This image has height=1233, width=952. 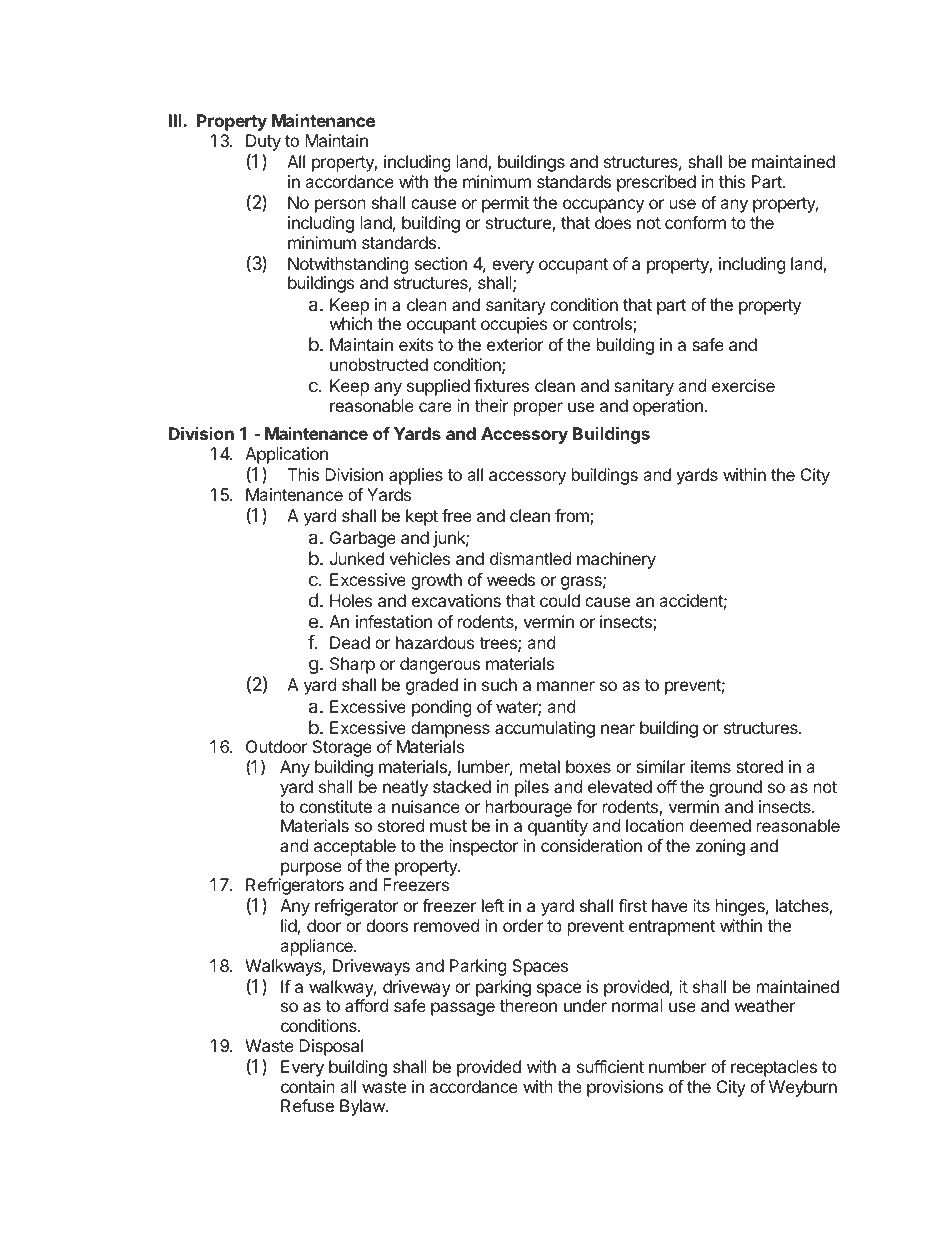 I want to click on fixtures, so click(x=501, y=385).
